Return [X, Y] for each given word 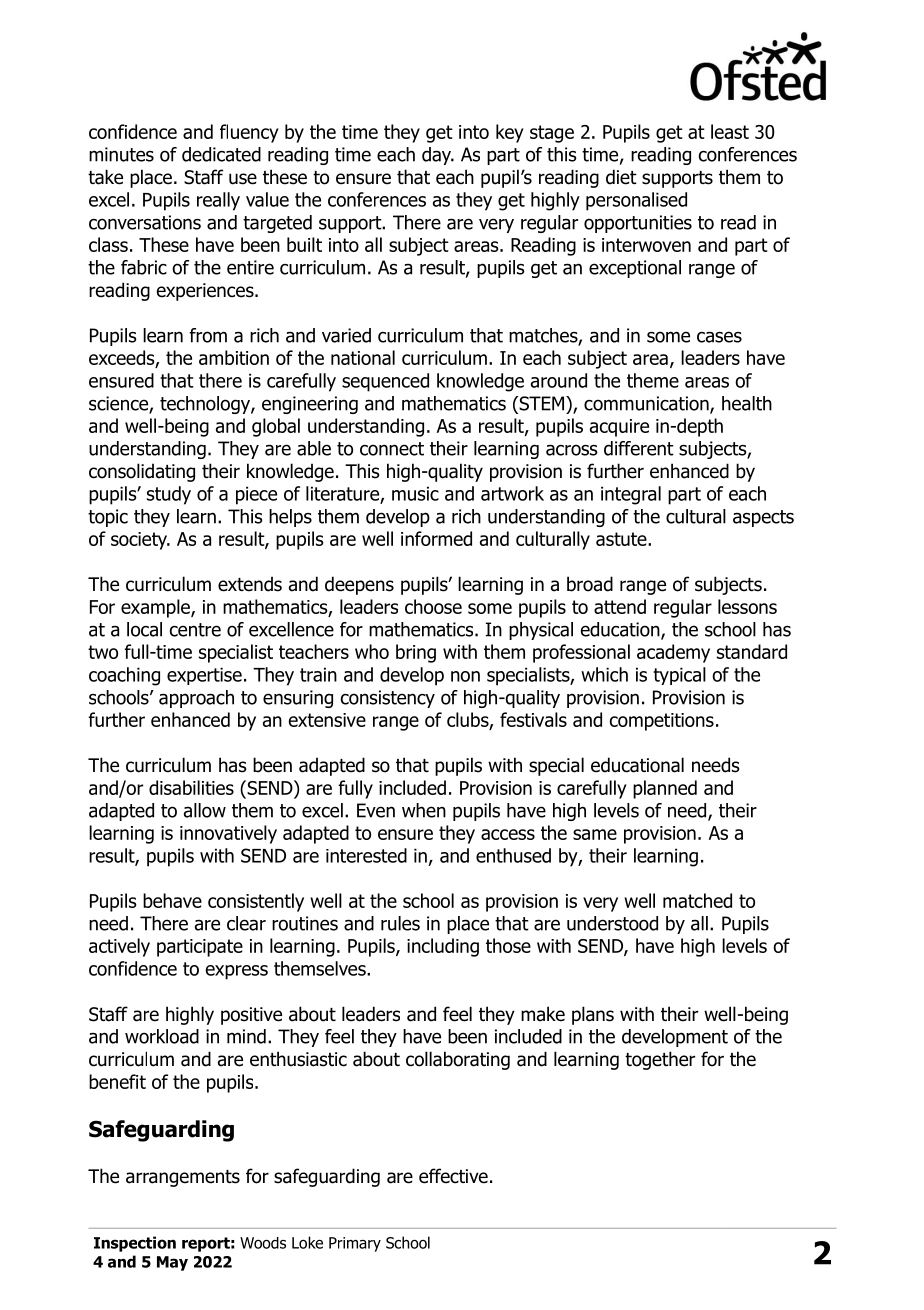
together [660, 1060]
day [438, 156]
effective [453, 1176]
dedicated [221, 154]
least [730, 131]
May [172, 1263]
